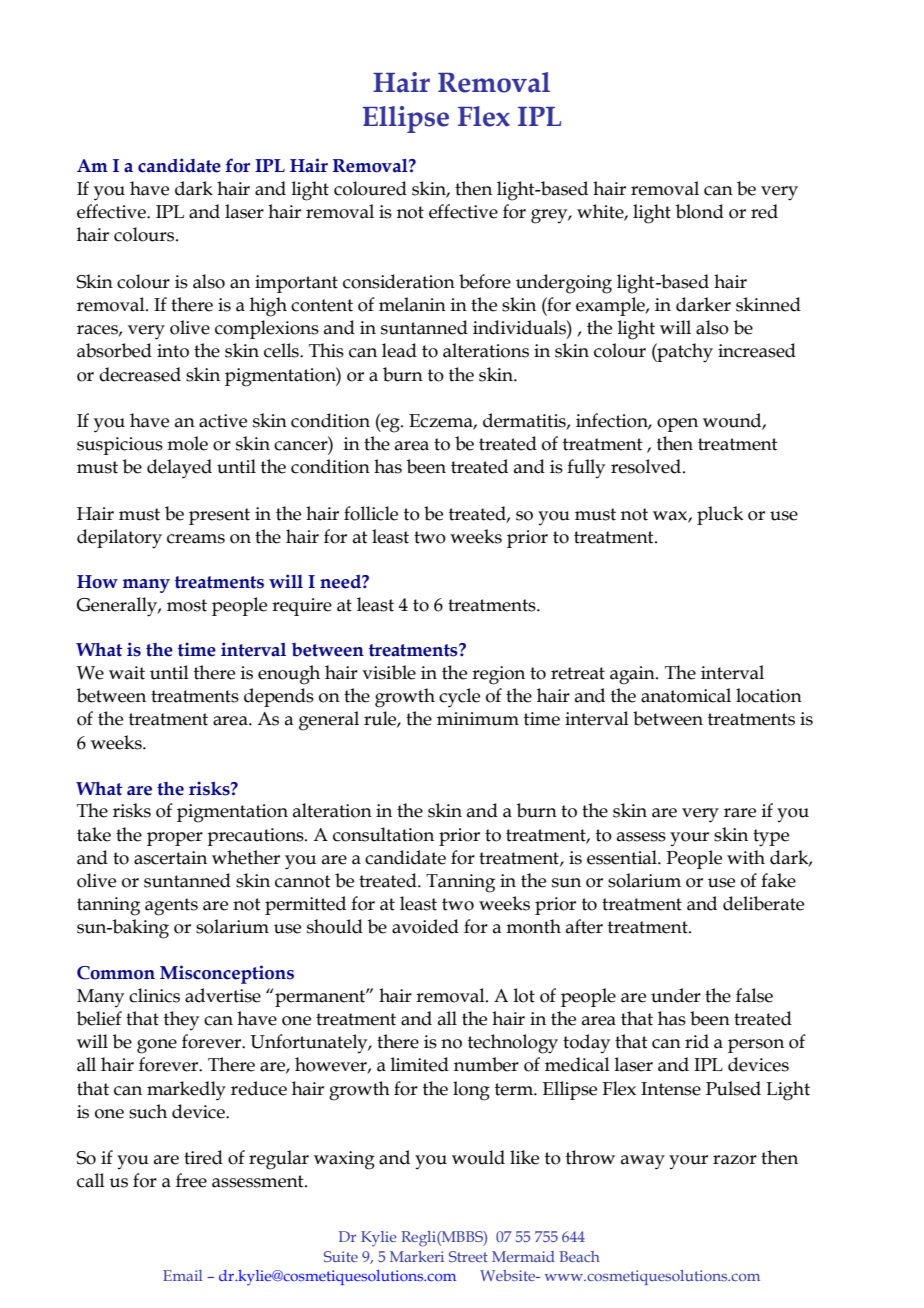  I want to click on consideration, so click(399, 281).
